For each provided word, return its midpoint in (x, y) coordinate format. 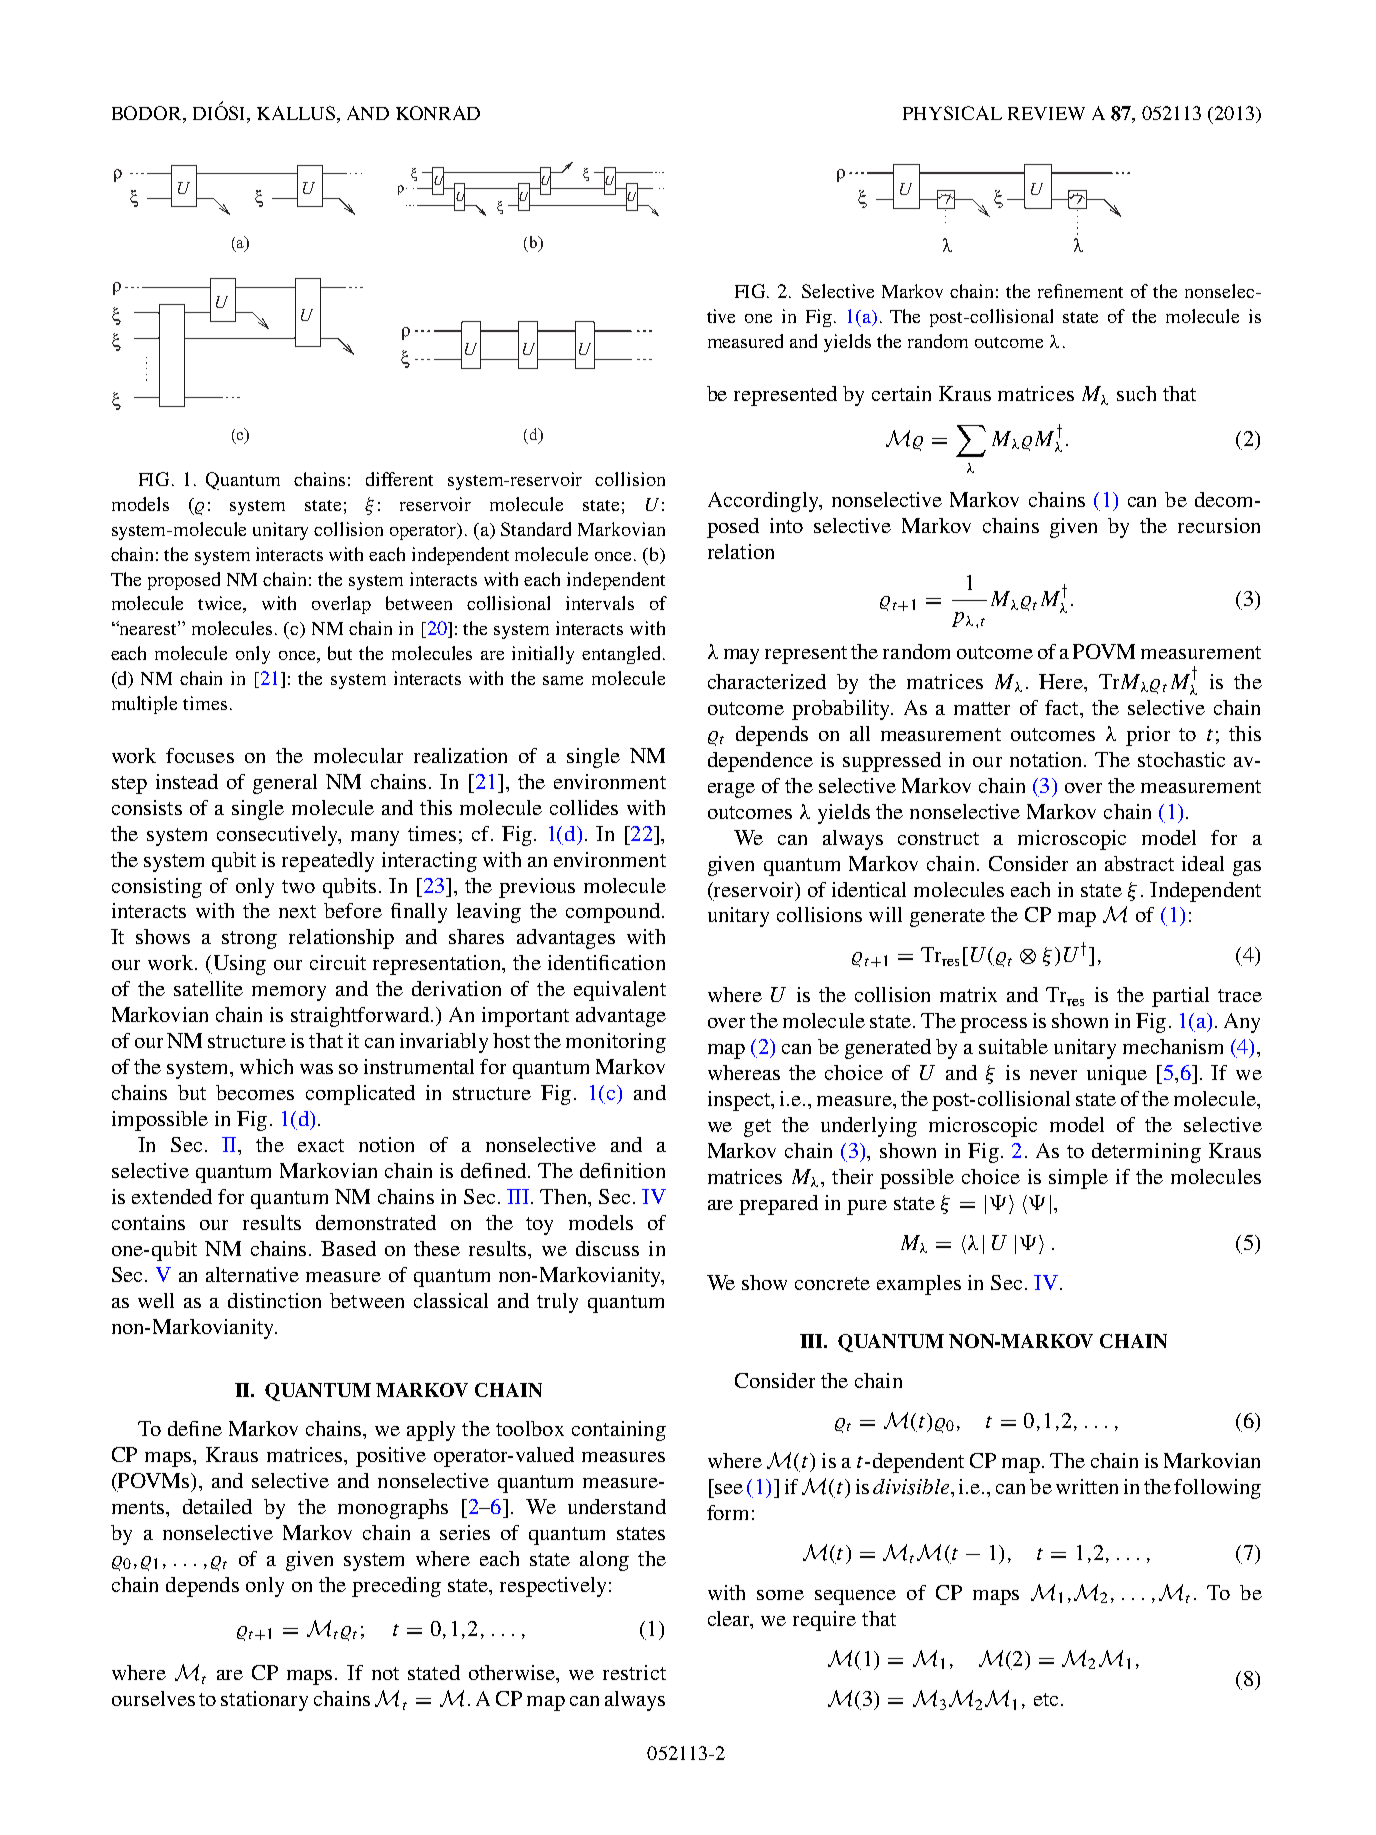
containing (619, 1431)
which (266, 1066)
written (1087, 1486)
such (1136, 393)
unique (1117, 1075)
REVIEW (1046, 113)
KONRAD (438, 113)
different (399, 479)
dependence (760, 762)
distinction (274, 1300)
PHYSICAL (952, 113)
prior (1148, 736)
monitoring (616, 1043)
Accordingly (764, 502)
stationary (264, 1701)
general (285, 784)
